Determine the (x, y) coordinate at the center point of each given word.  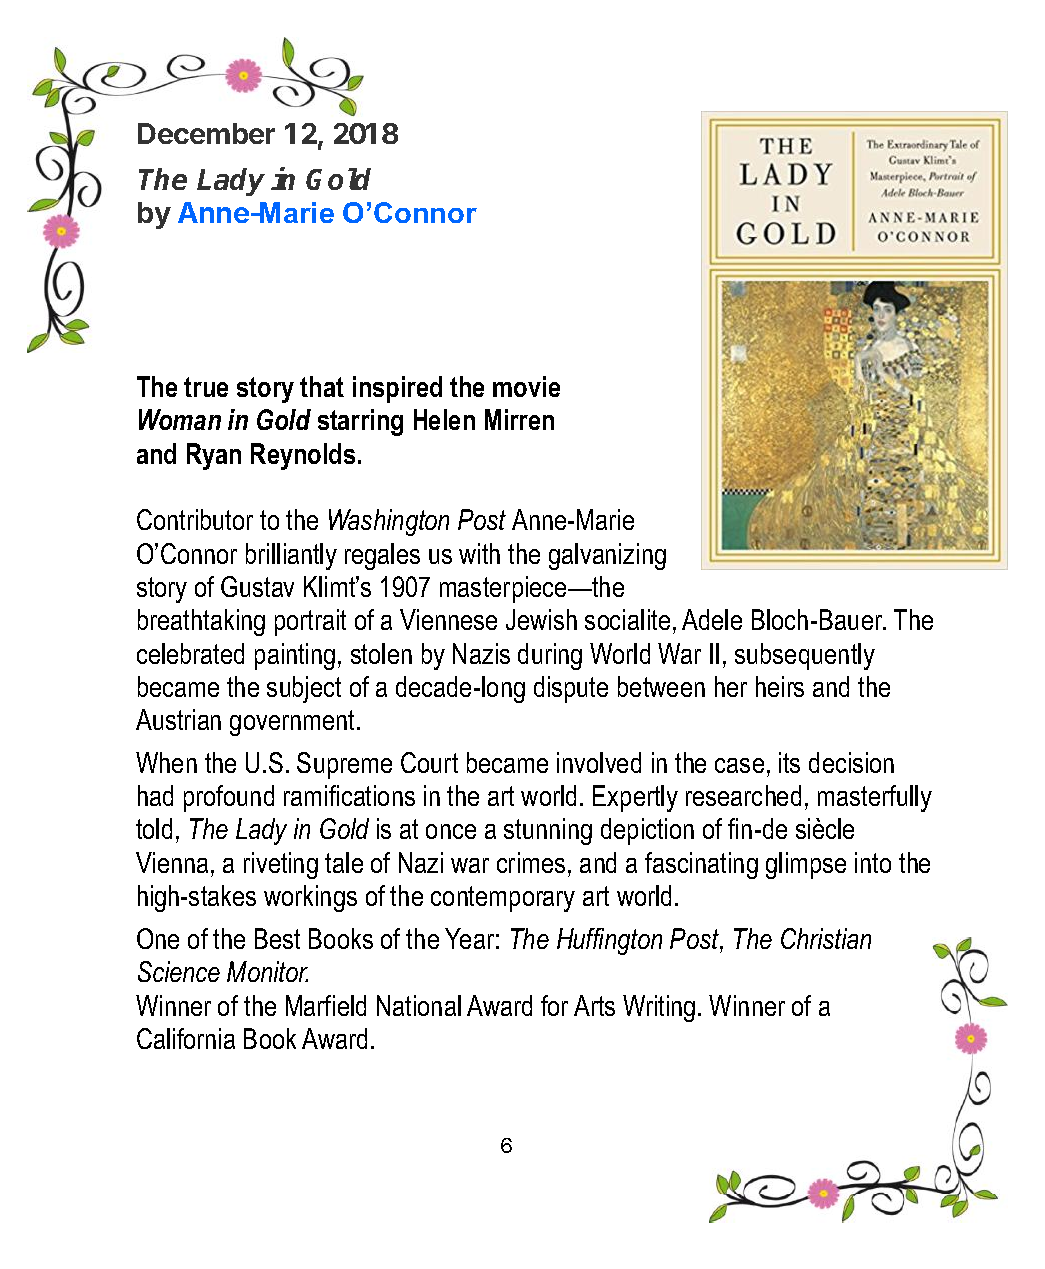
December (206, 133)
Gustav (257, 586)
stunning (548, 831)
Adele (712, 619)
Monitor (267, 971)
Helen (444, 419)
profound (229, 798)
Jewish (541, 619)
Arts (594, 1005)
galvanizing (607, 556)
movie (526, 386)
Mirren (519, 419)
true (206, 387)
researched (743, 795)
